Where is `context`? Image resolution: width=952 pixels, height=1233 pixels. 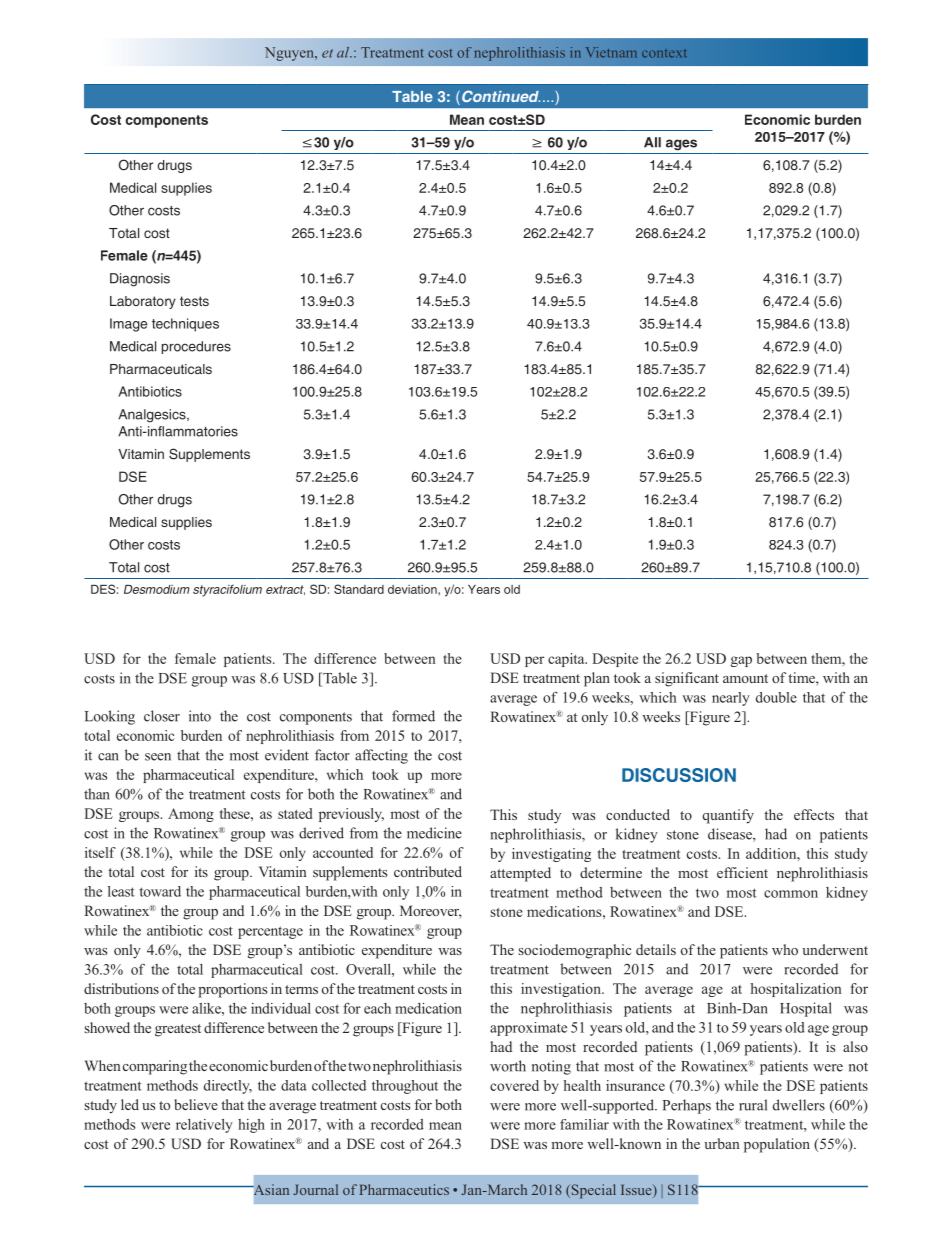
context is located at coordinates (664, 54).
